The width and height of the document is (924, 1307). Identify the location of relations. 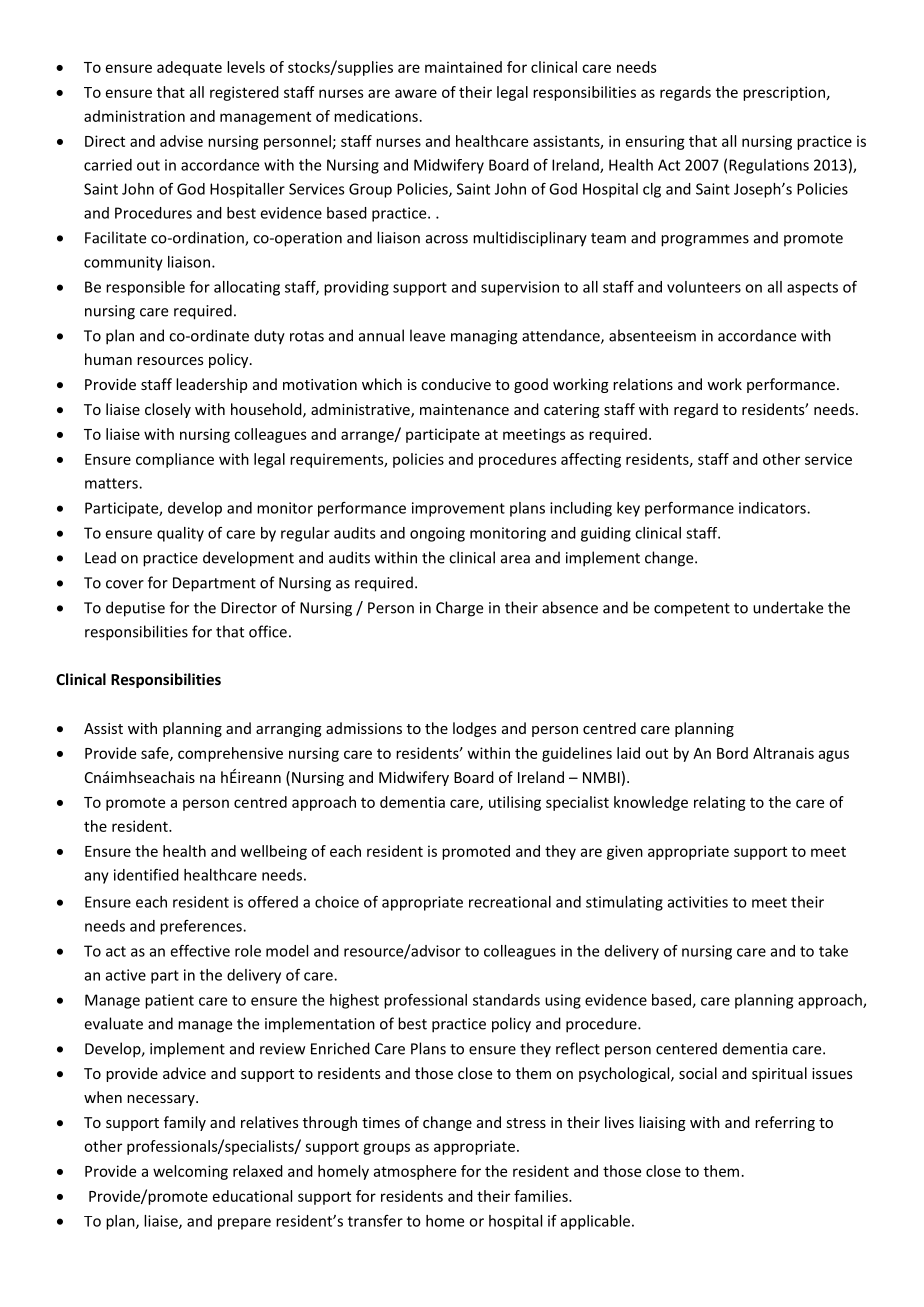
(643, 384).
